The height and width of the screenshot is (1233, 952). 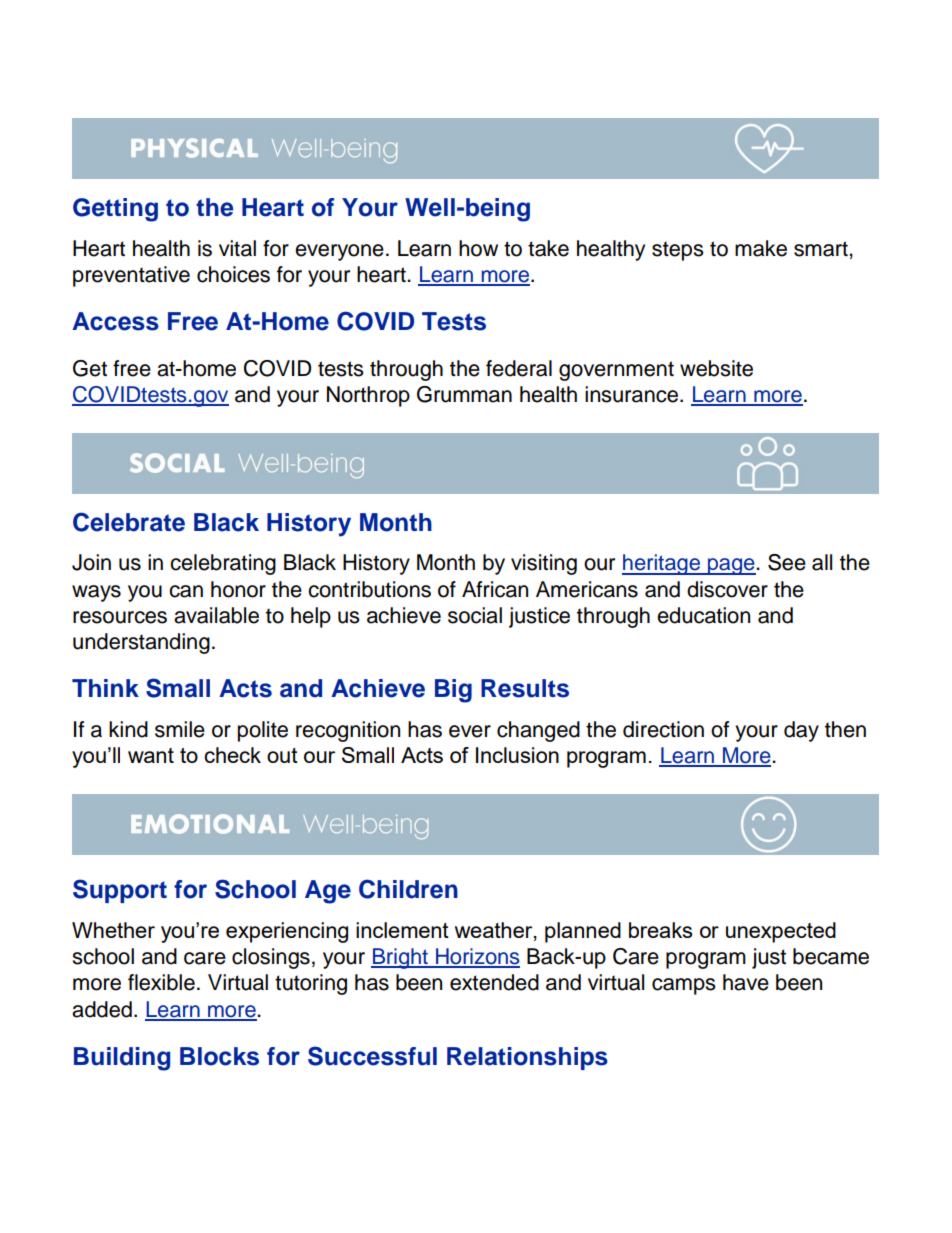 I want to click on Celebrate, so click(x=129, y=522).
